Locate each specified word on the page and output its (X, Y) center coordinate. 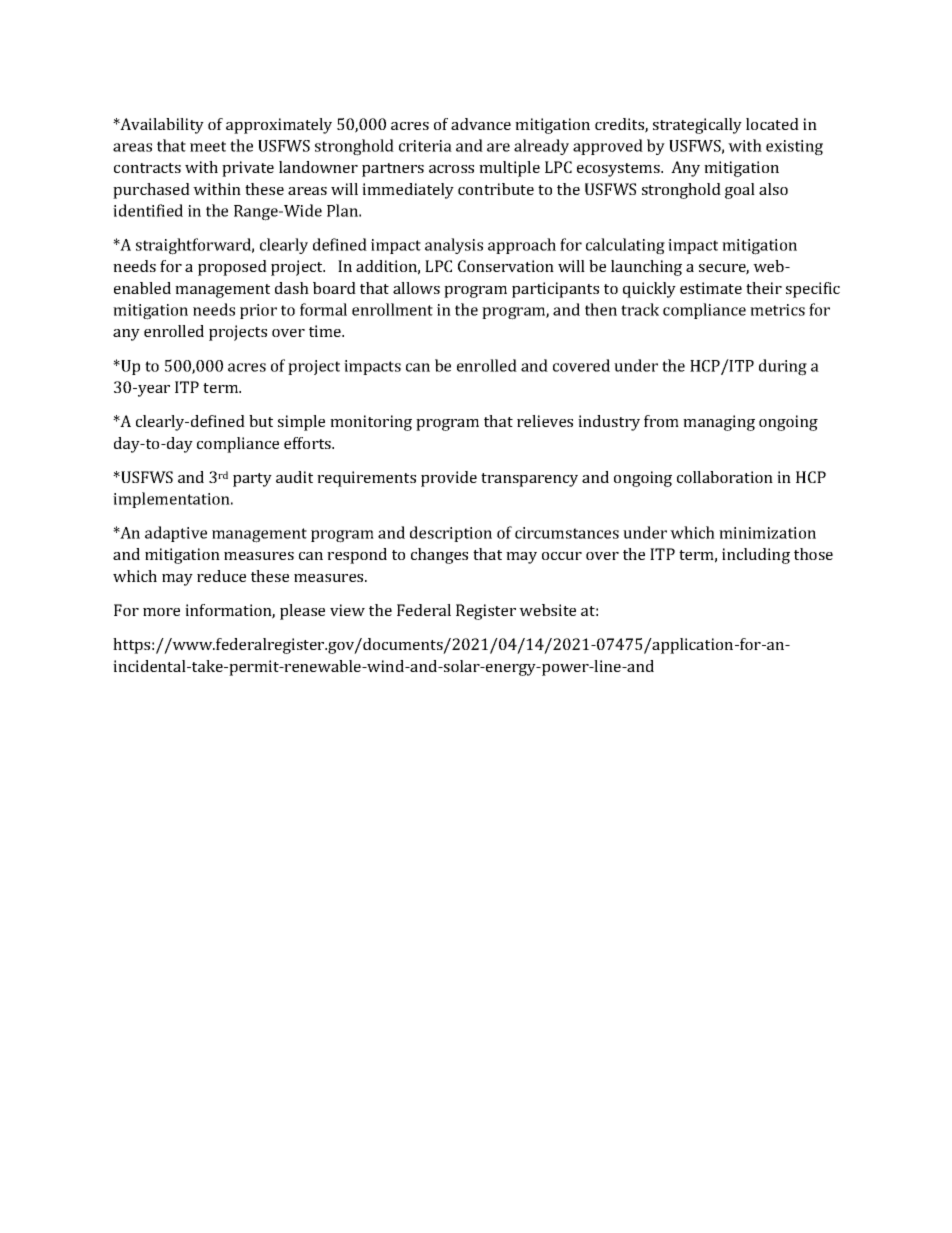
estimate (711, 288)
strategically (697, 126)
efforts (308, 443)
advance (481, 124)
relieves (545, 421)
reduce (221, 576)
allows (416, 288)
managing (719, 423)
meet (208, 146)
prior (258, 311)
